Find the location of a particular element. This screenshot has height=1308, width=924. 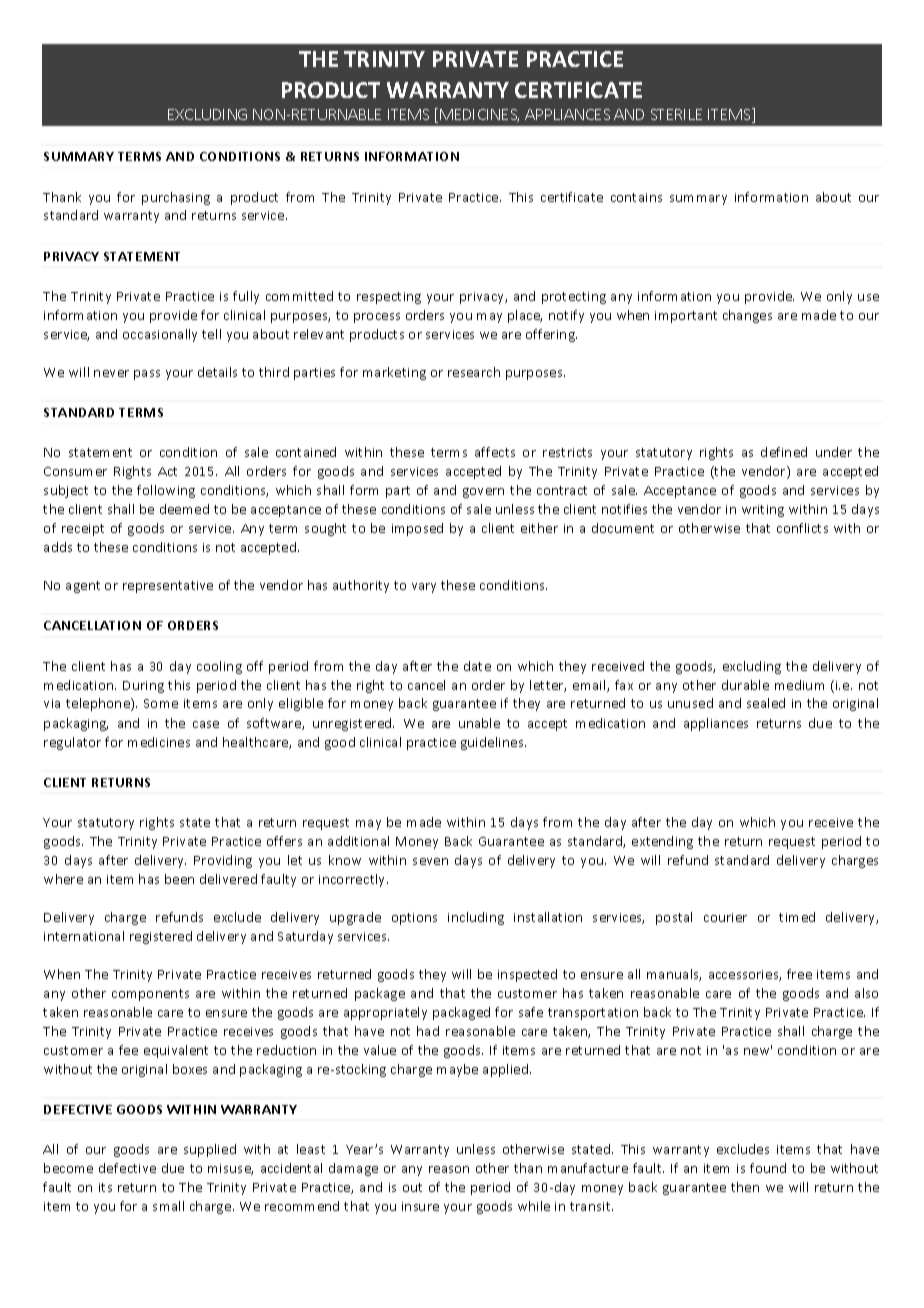

purchasing is located at coordinates (176, 198).
